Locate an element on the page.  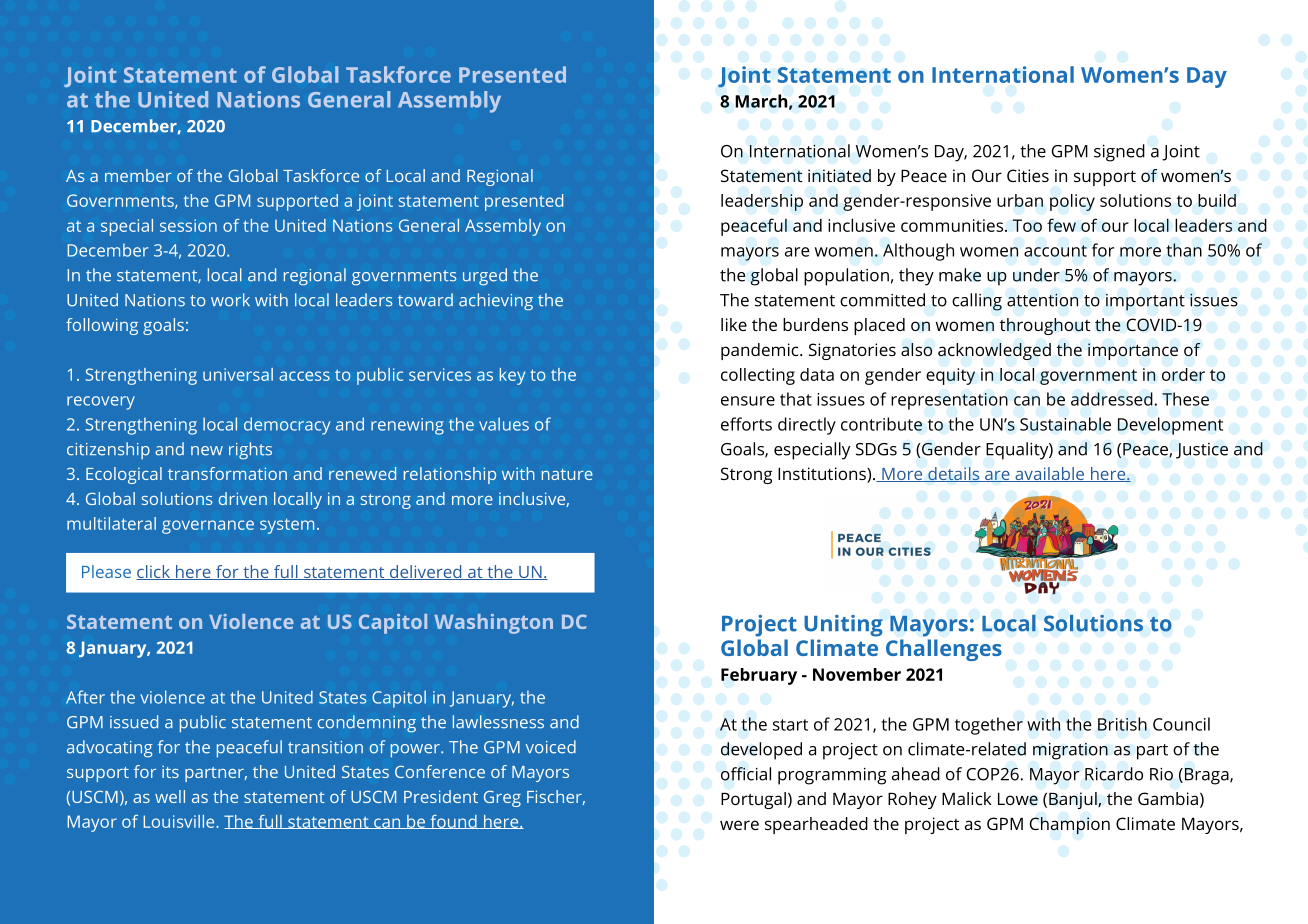
Portugal is located at coordinates (753, 800).
